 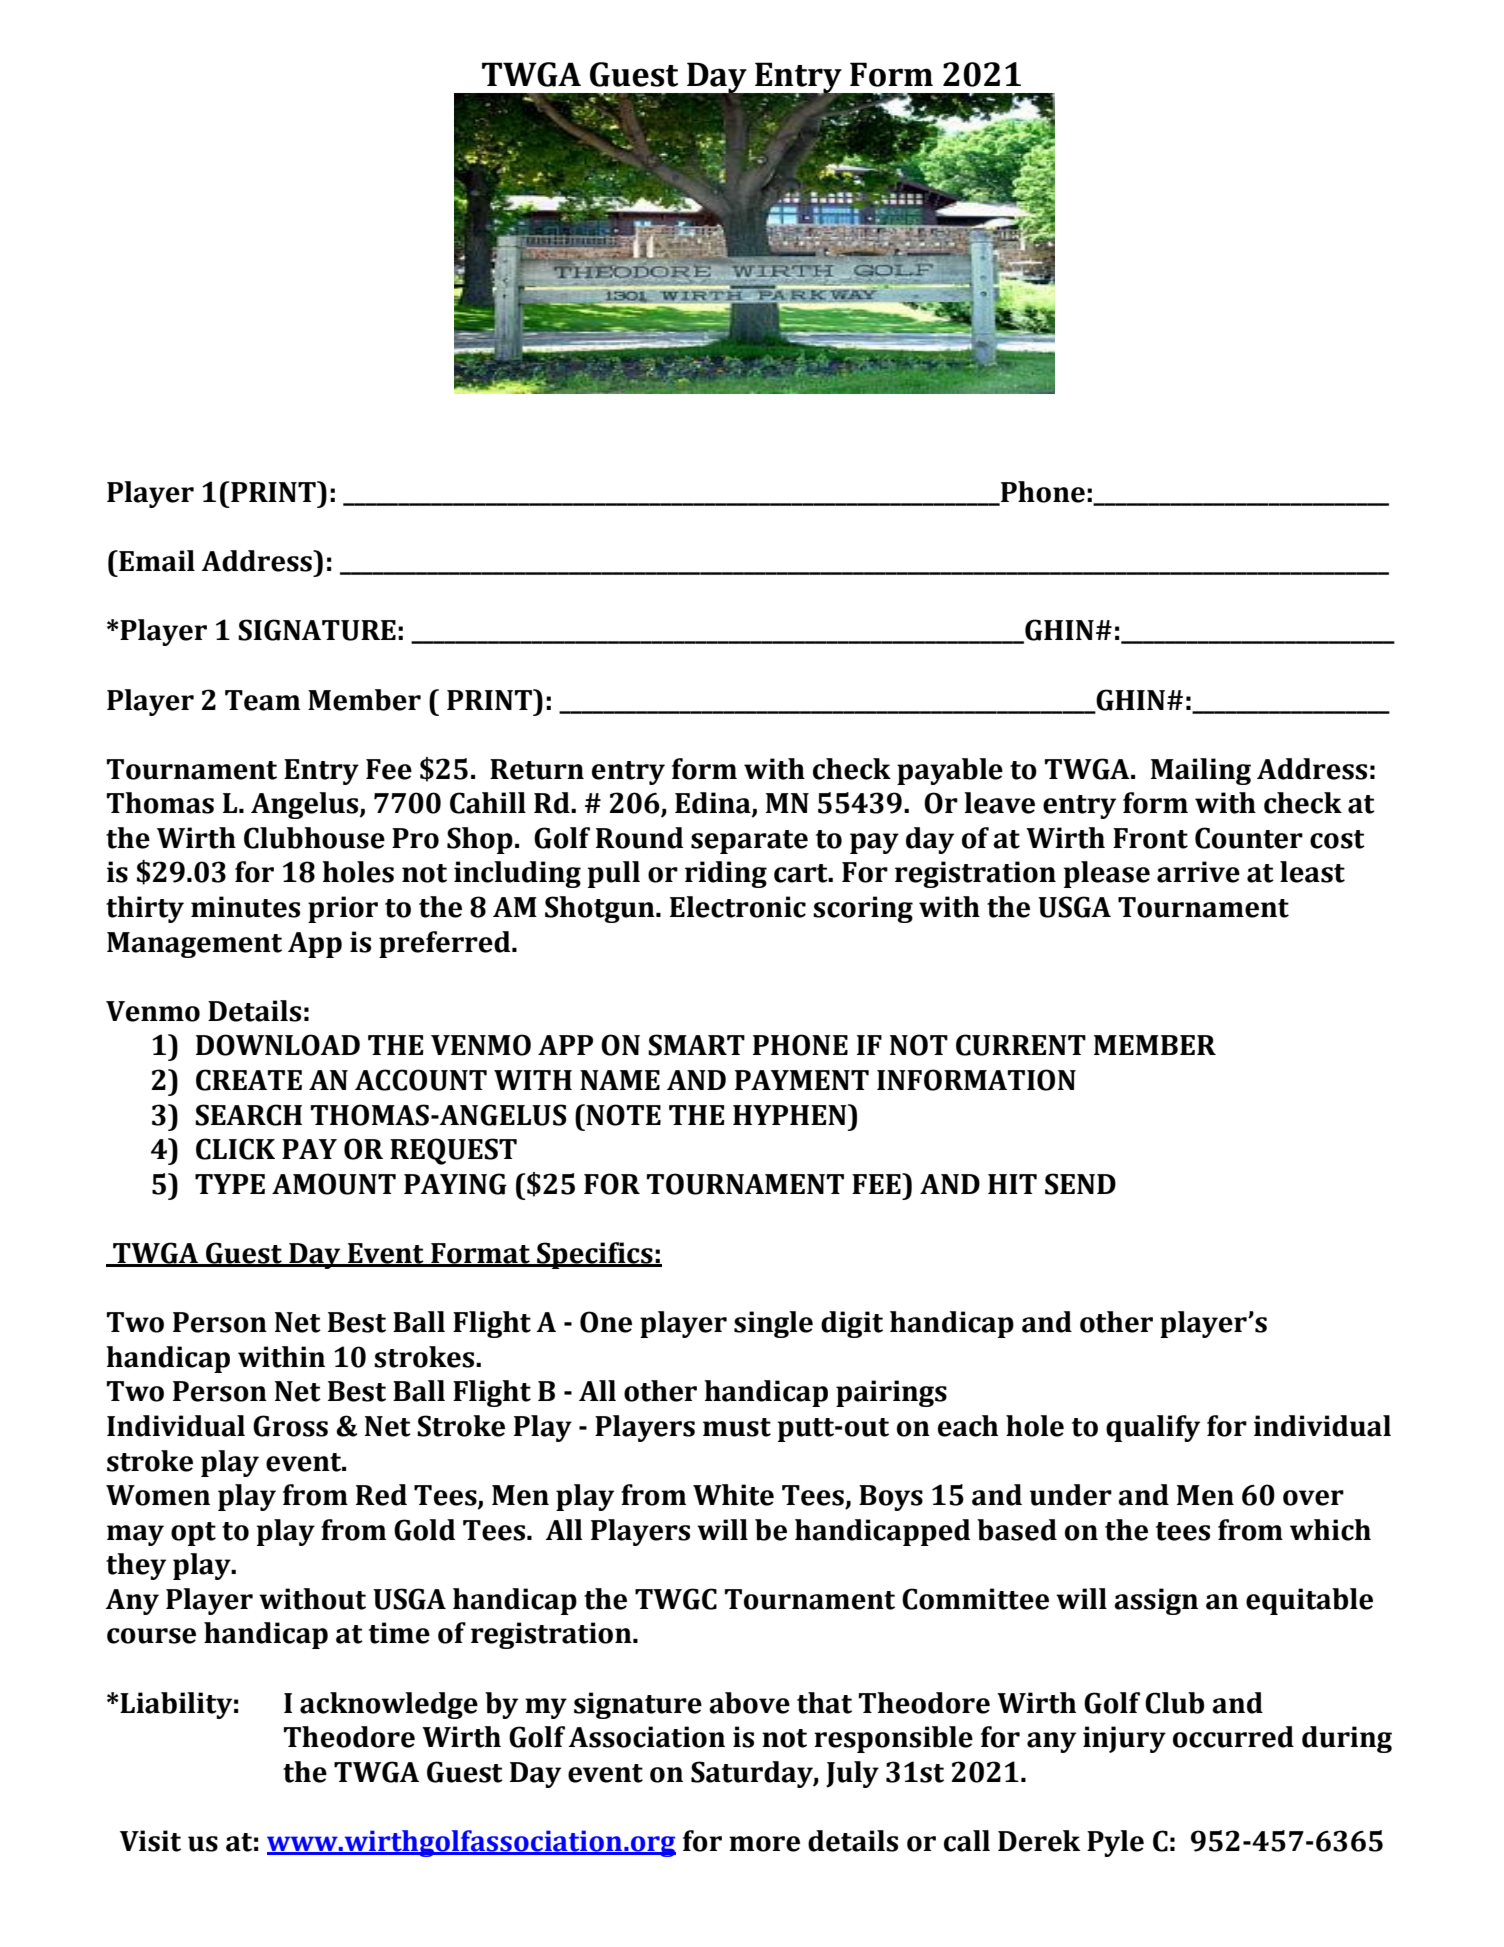 I want to click on Mailing, so click(x=1201, y=771).
